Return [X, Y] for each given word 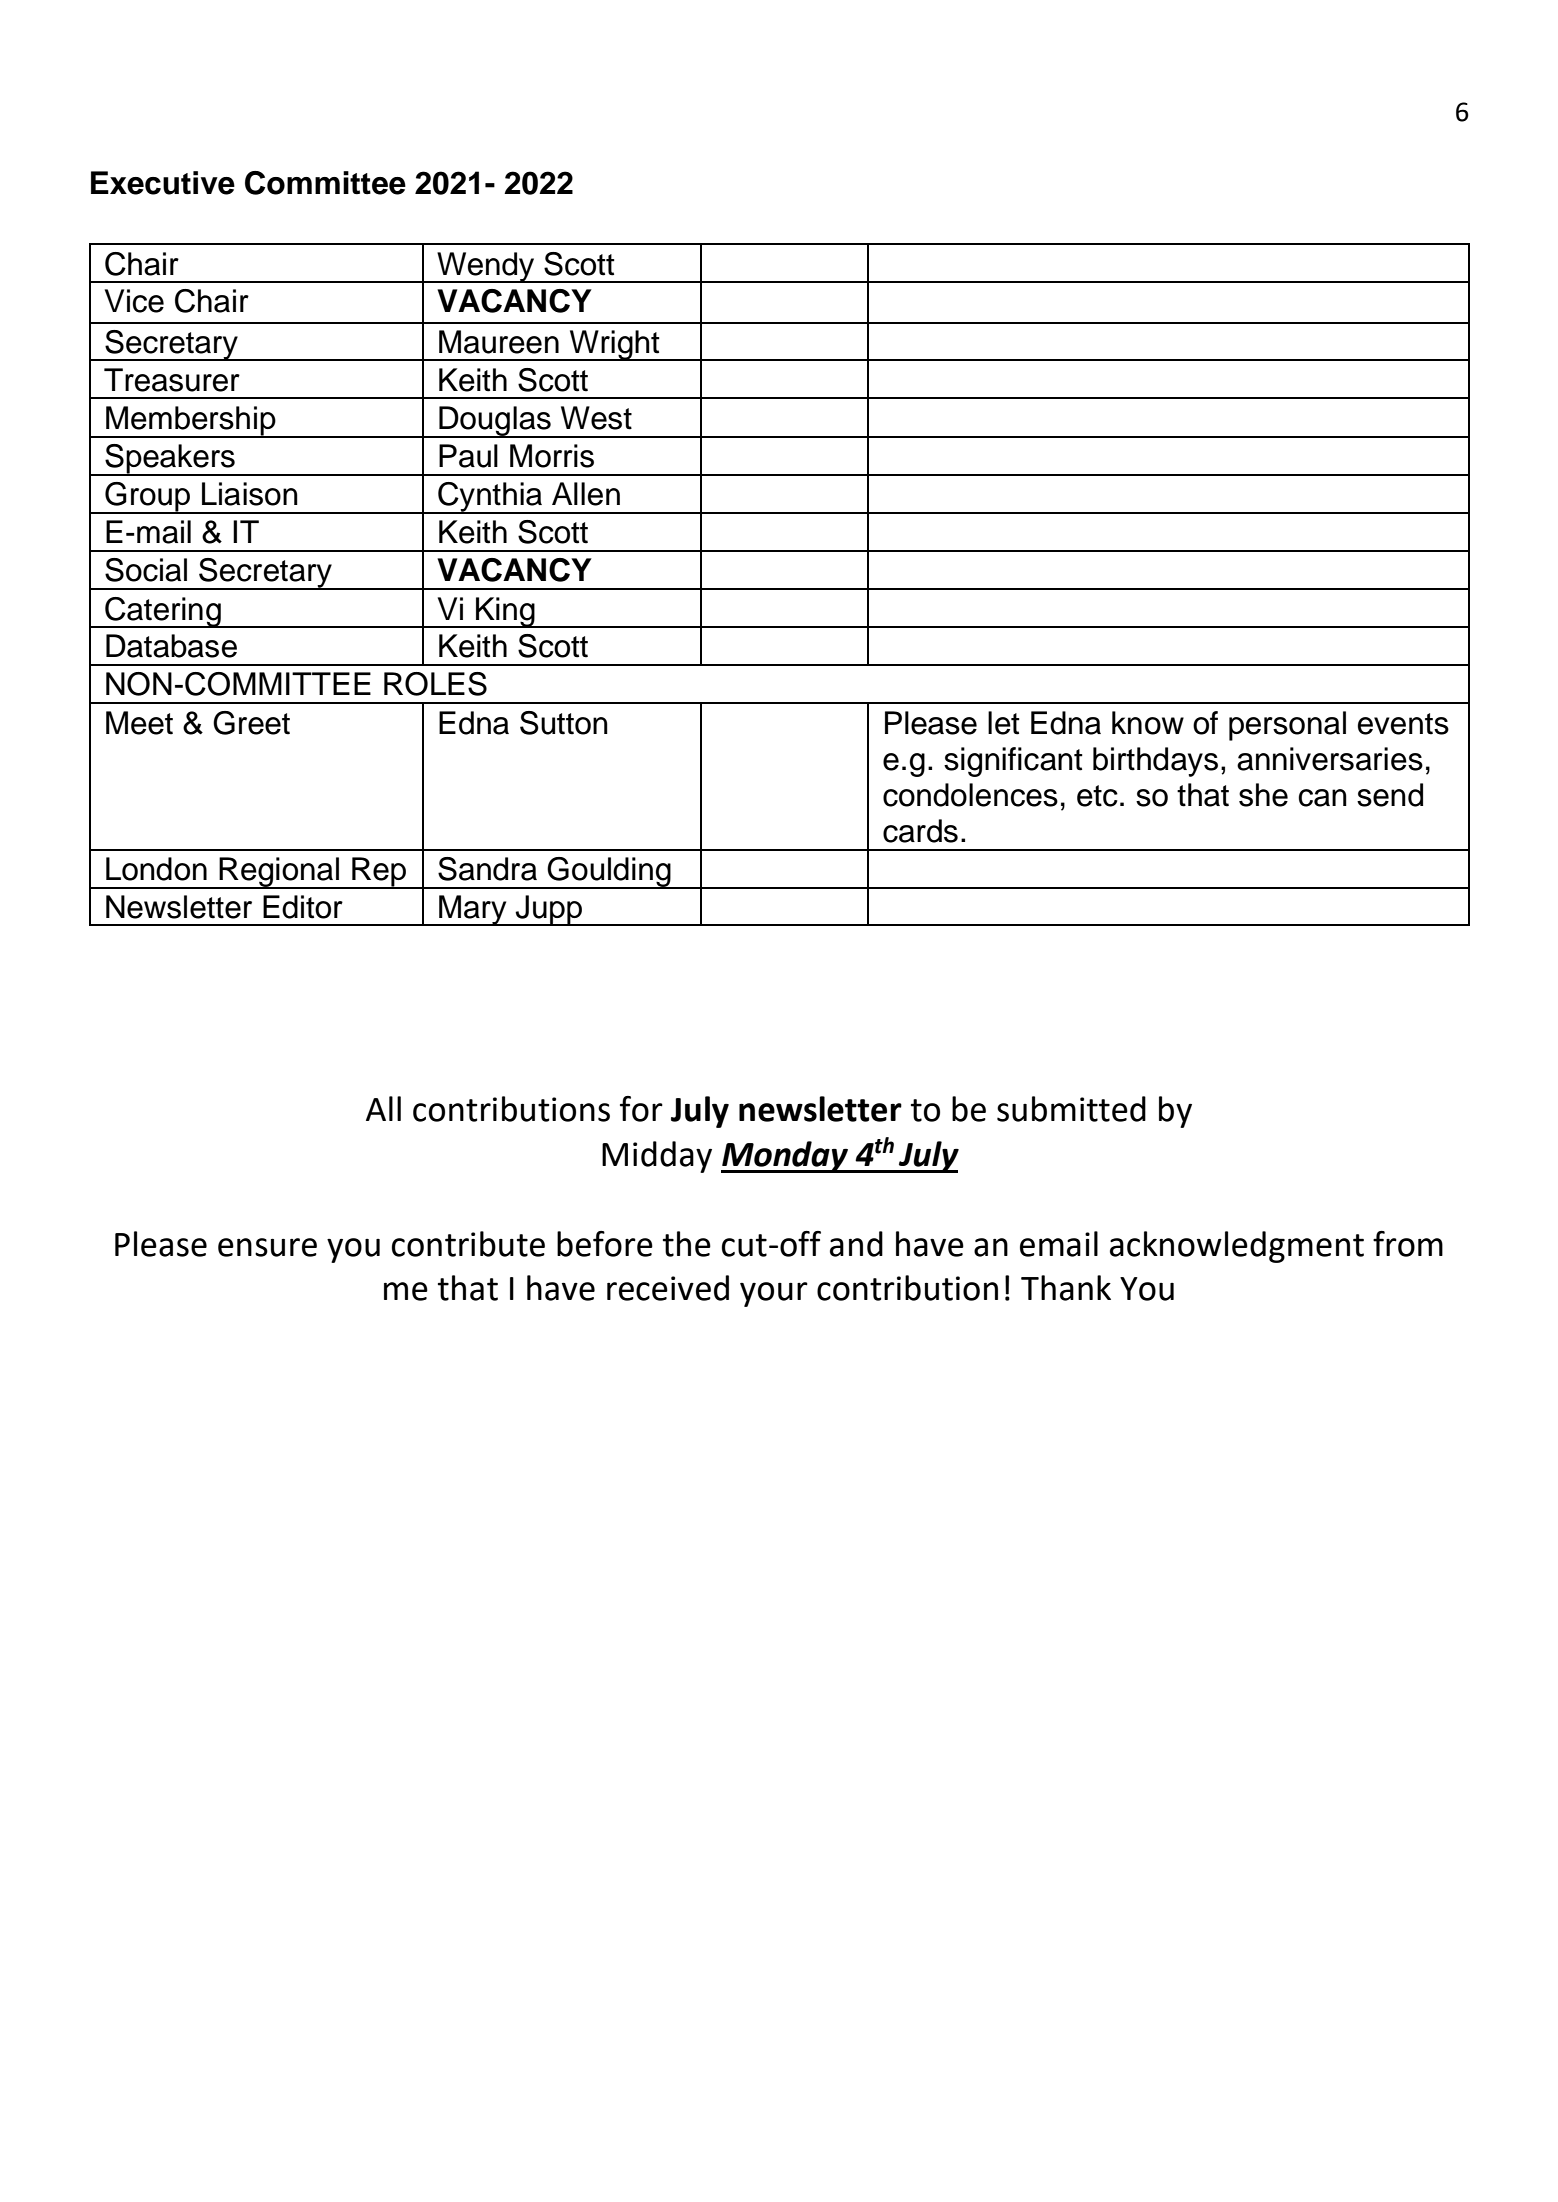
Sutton [564, 723]
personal [1287, 726]
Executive [163, 183]
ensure [267, 1247]
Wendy [486, 267]
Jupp [549, 910]
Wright [615, 345]
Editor [303, 907]
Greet [251, 723]
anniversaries [1330, 759]
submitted [1071, 1109]
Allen [586, 494]
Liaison [250, 494]
